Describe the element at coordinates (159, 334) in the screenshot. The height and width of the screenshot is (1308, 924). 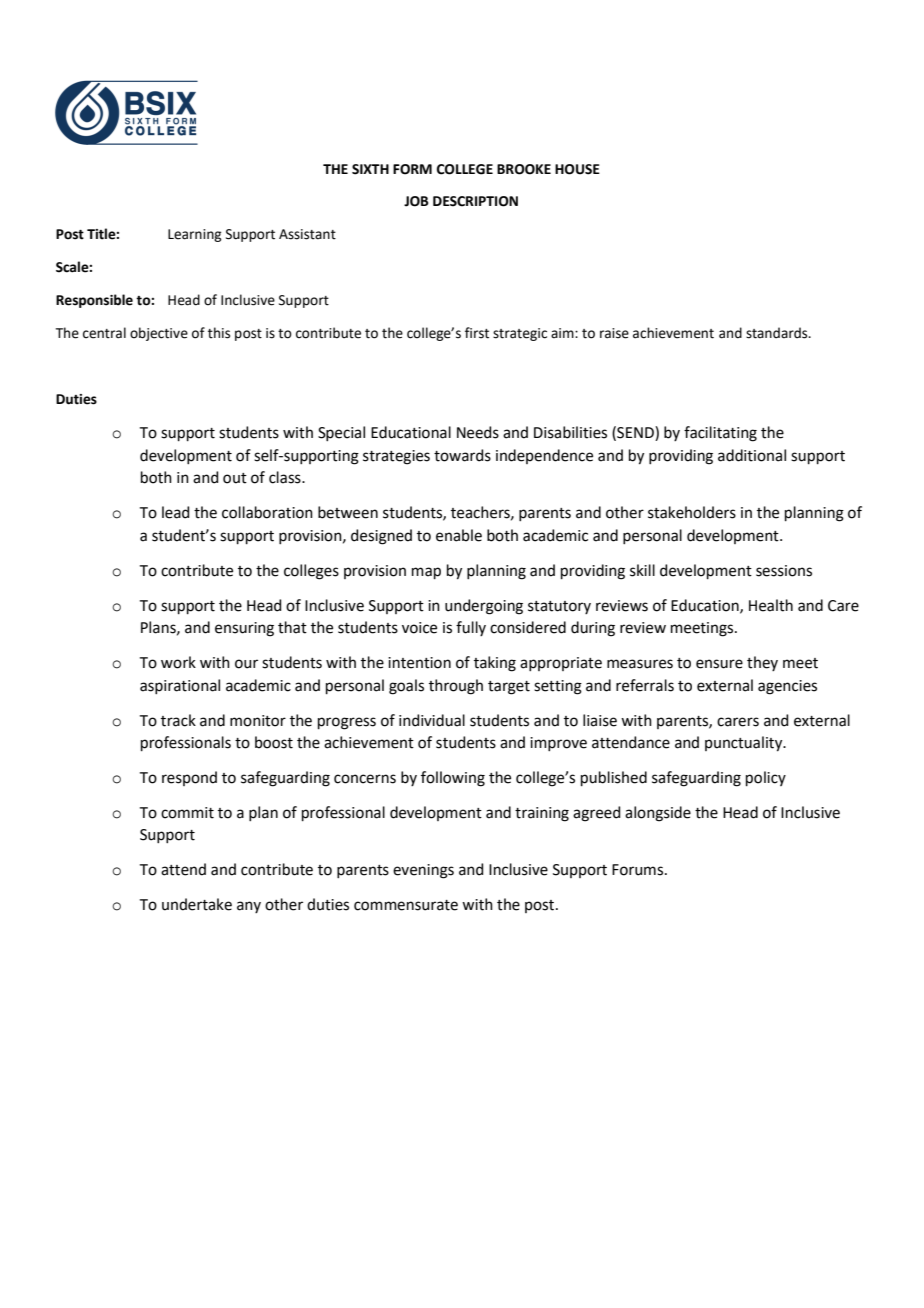
I see `objective` at that location.
